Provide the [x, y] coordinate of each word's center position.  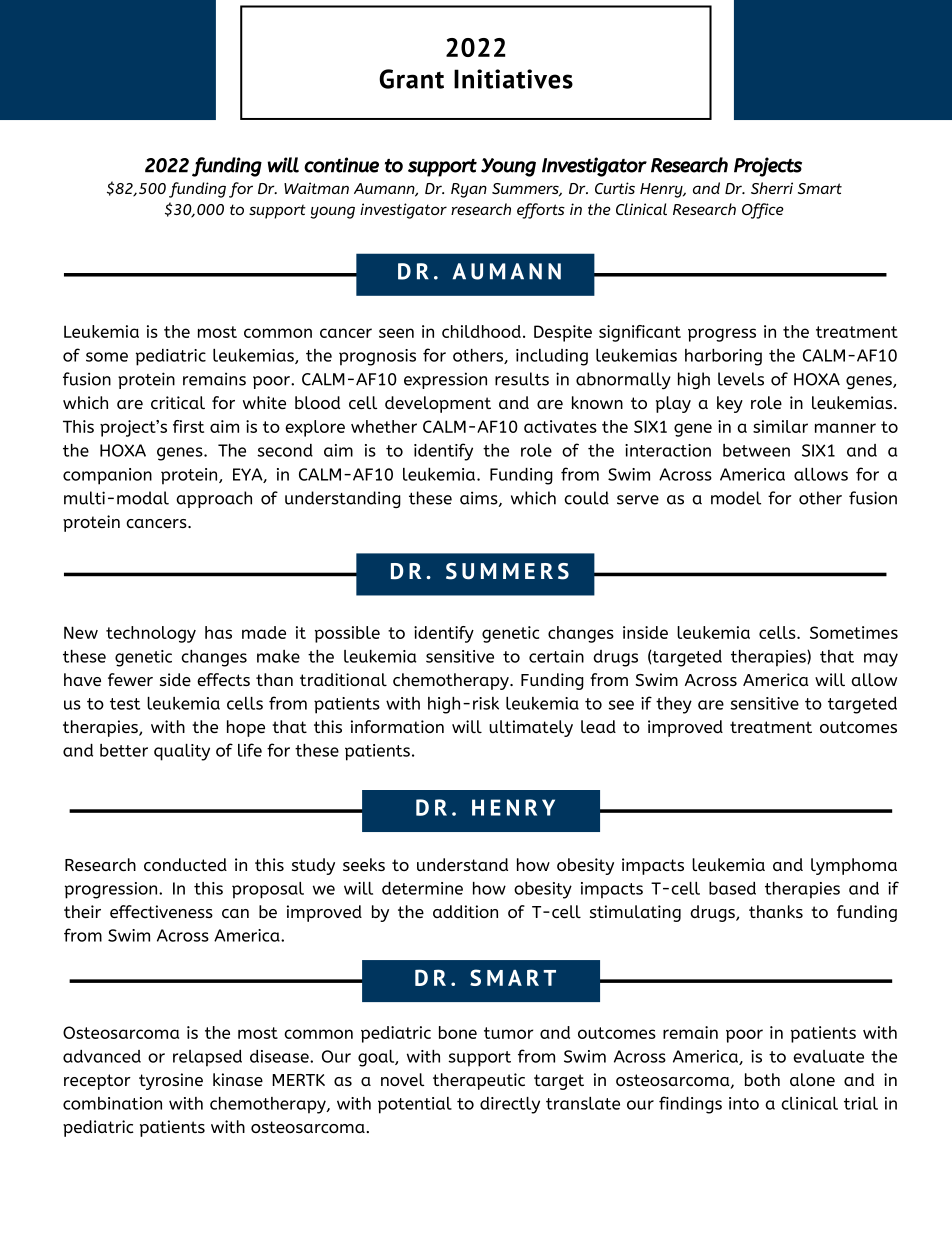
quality [182, 752]
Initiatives [513, 79]
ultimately [531, 728]
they [674, 705]
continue [341, 165]
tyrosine [171, 1081]
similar [780, 426]
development [438, 404]
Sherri [772, 188]
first [188, 426]
